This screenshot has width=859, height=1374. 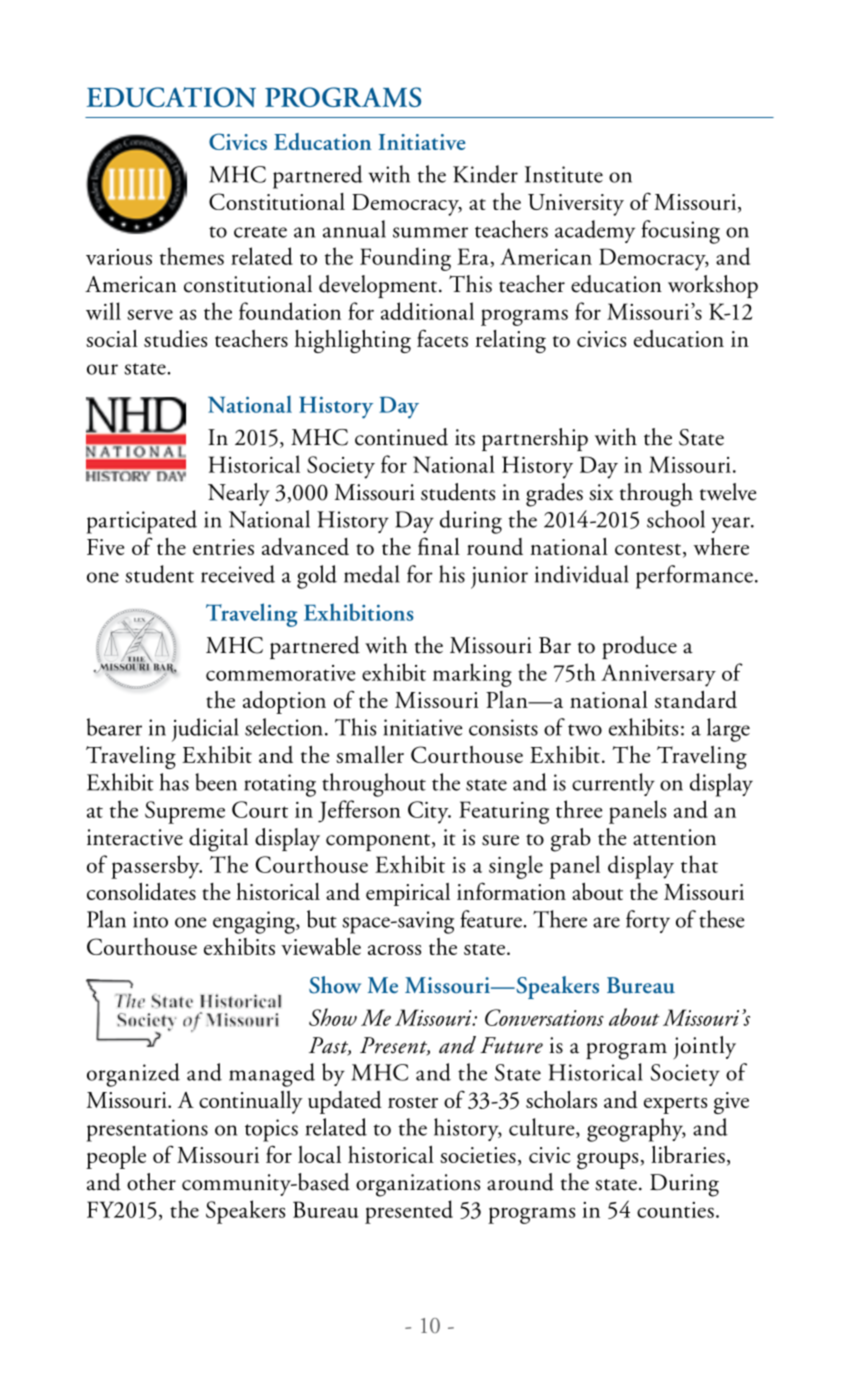 What do you see at coordinates (613, 784) in the screenshot?
I see `currently` at bounding box center [613, 784].
